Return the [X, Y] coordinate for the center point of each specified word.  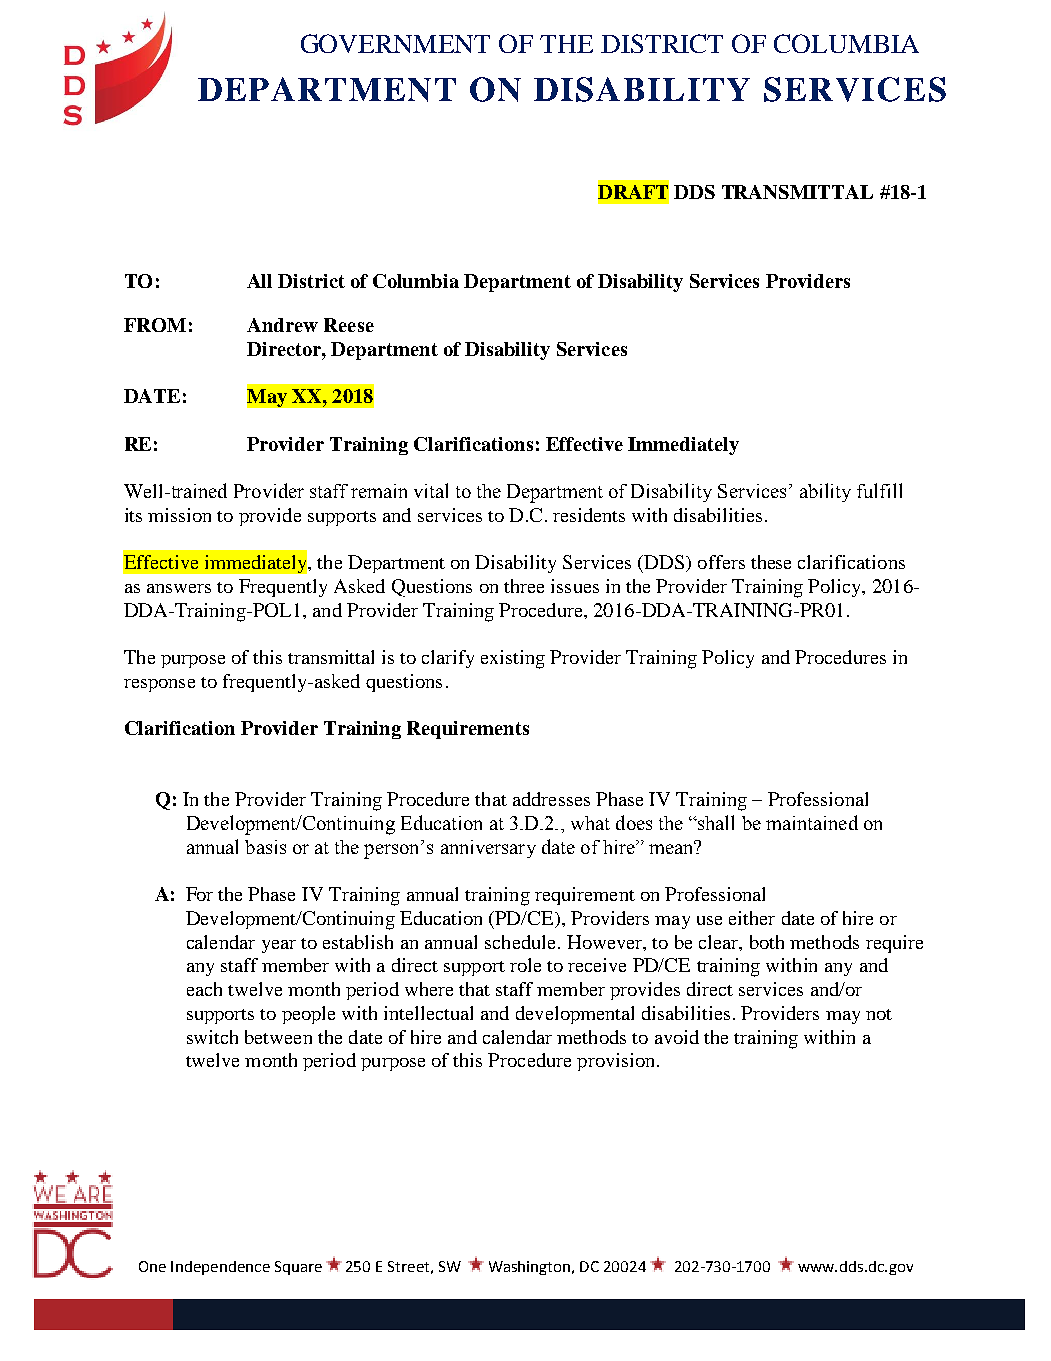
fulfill [879, 490]
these [771, 562]
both [767, 942]
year [279, 946]
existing [513, 659]
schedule [520, 942]
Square [298, 1268]
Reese [349, 325]
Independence [220, 1268]
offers [721, 562]
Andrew [282, 325]
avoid [677, 1037]
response [159, 685]
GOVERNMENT [395, 43]
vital [431, 490]
